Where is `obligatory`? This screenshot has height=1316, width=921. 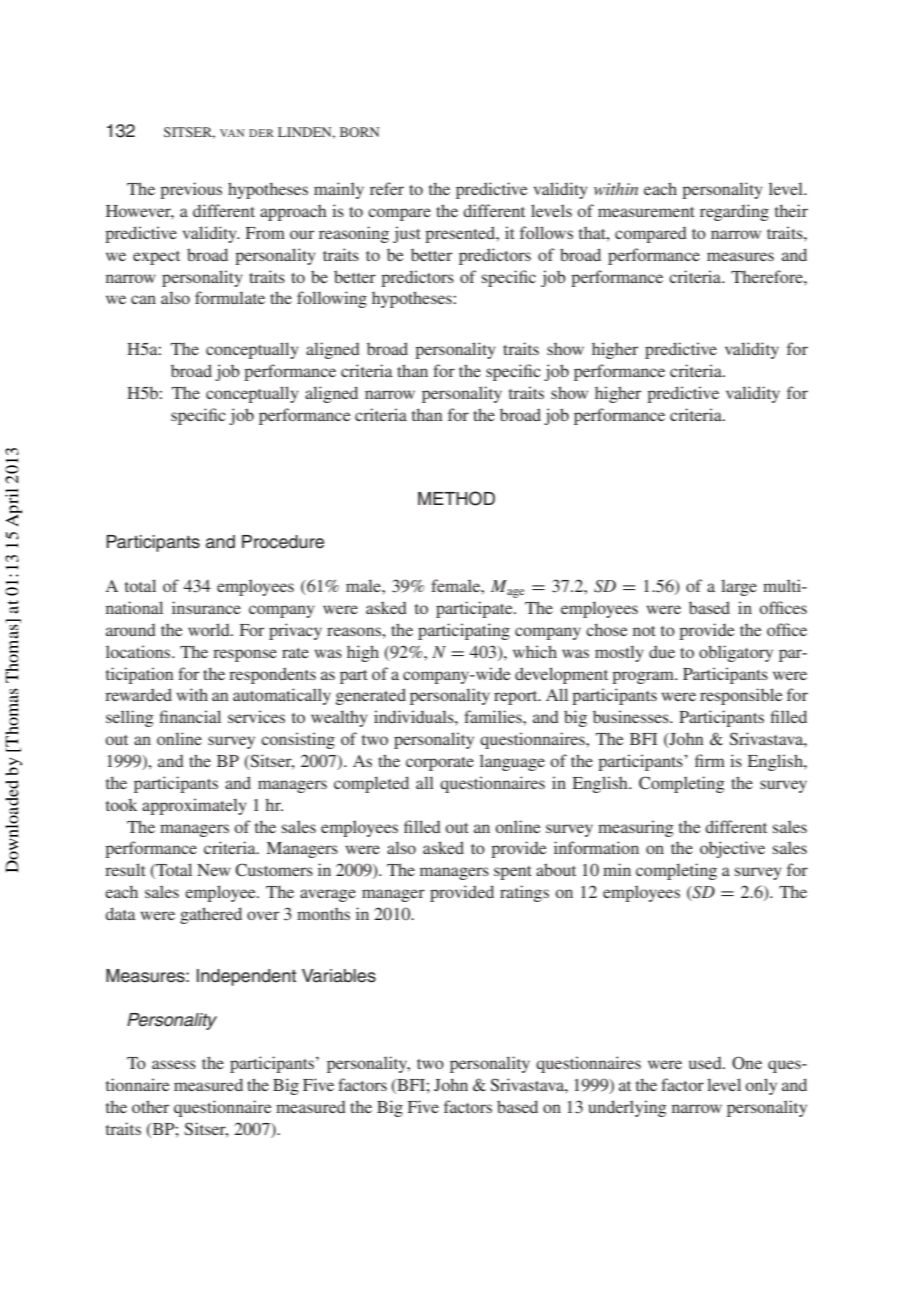 obligatory is located at coordinates (736, 653).
